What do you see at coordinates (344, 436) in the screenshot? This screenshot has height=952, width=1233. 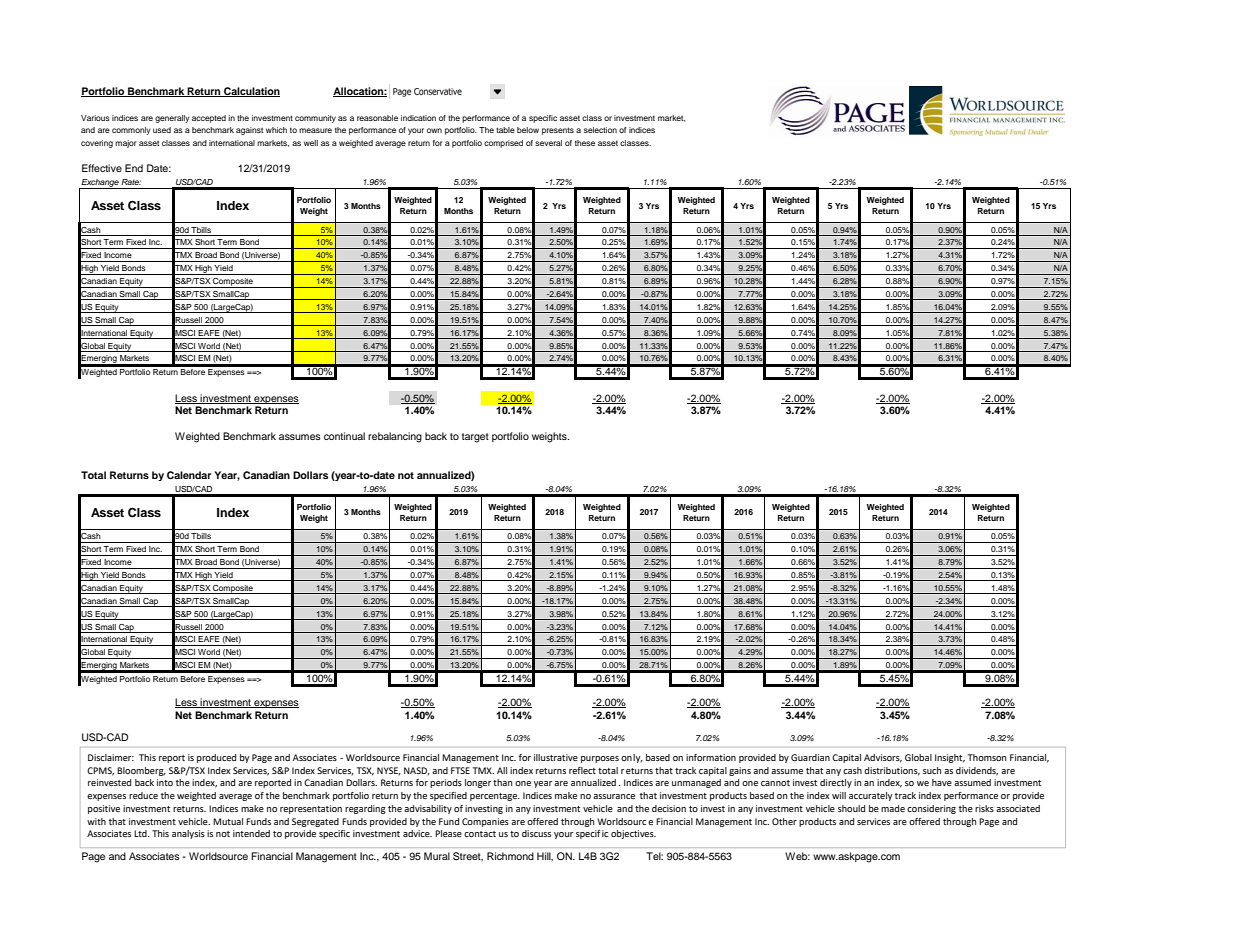 I see `continual` at bounding box center [344, 436].
